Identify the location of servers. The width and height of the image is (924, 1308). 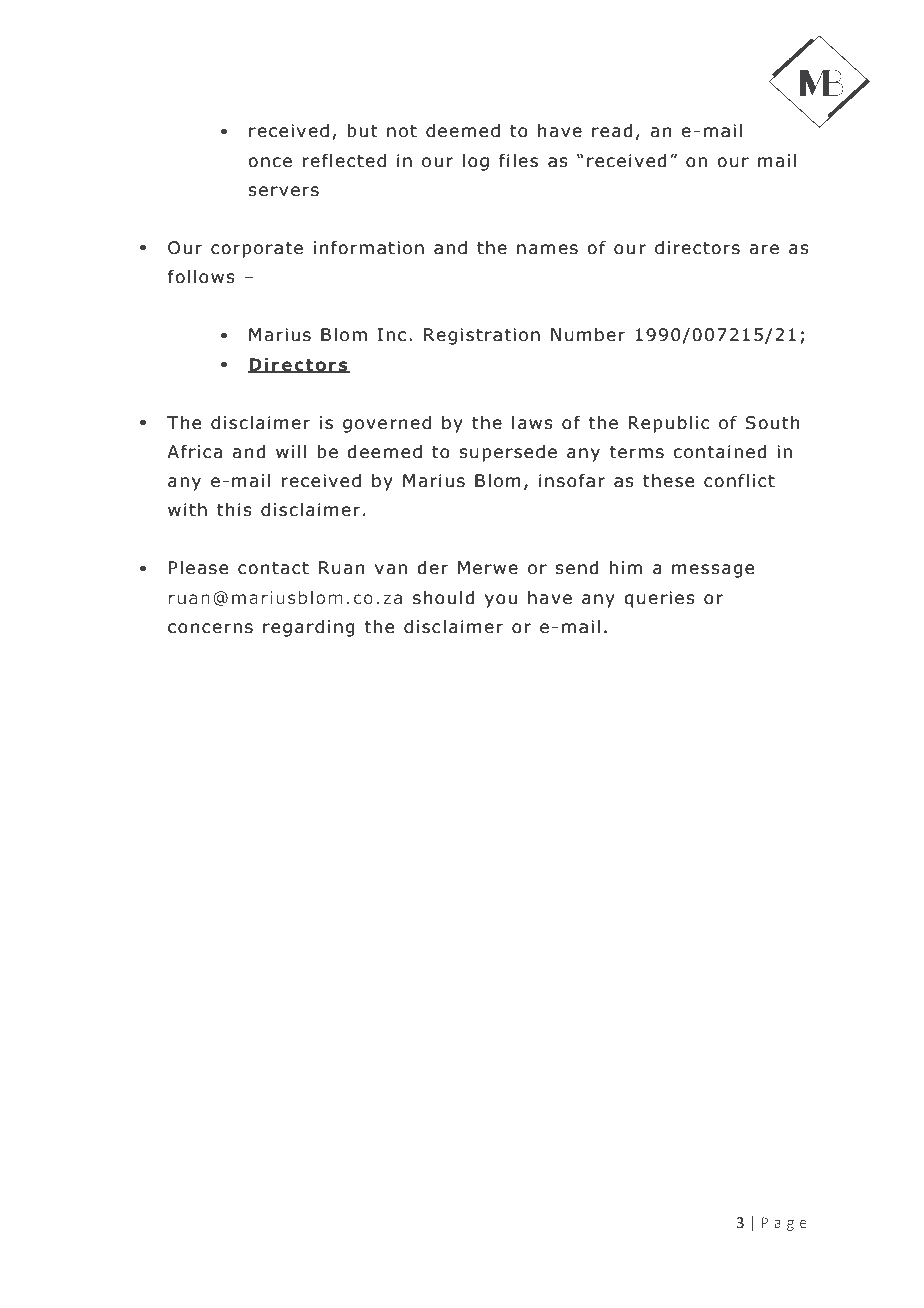
(283, 191).
